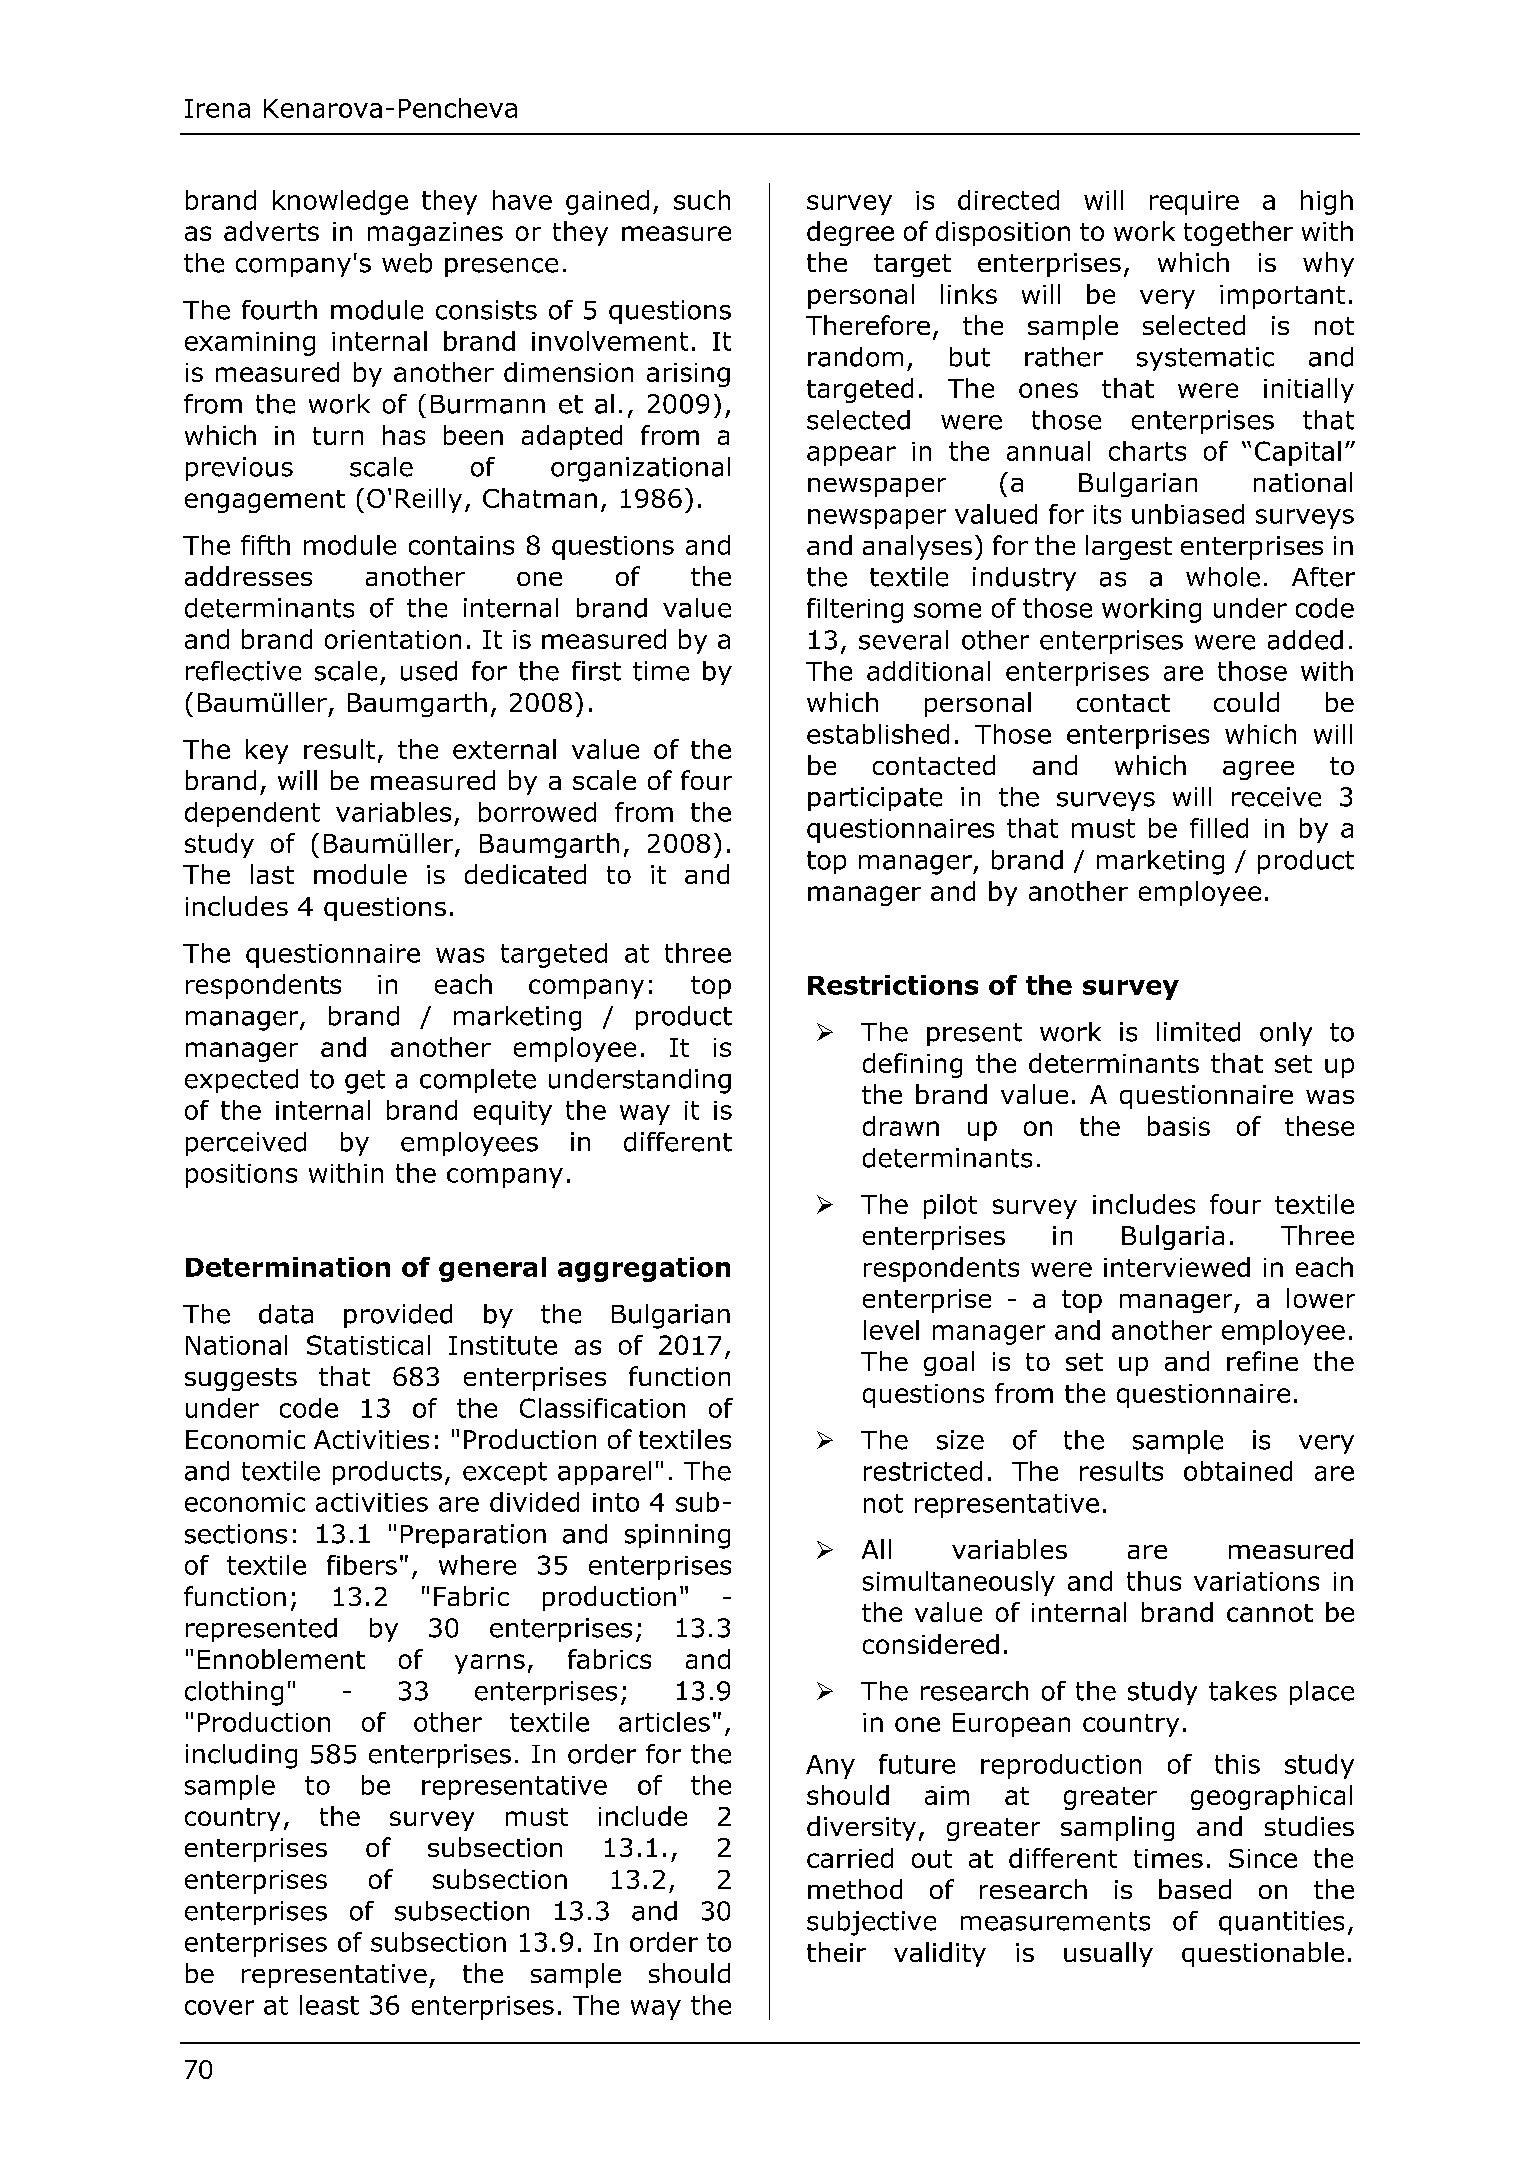  Describe the element at coordinates (340, 202) in the page. I see `knowledge` at that location.
